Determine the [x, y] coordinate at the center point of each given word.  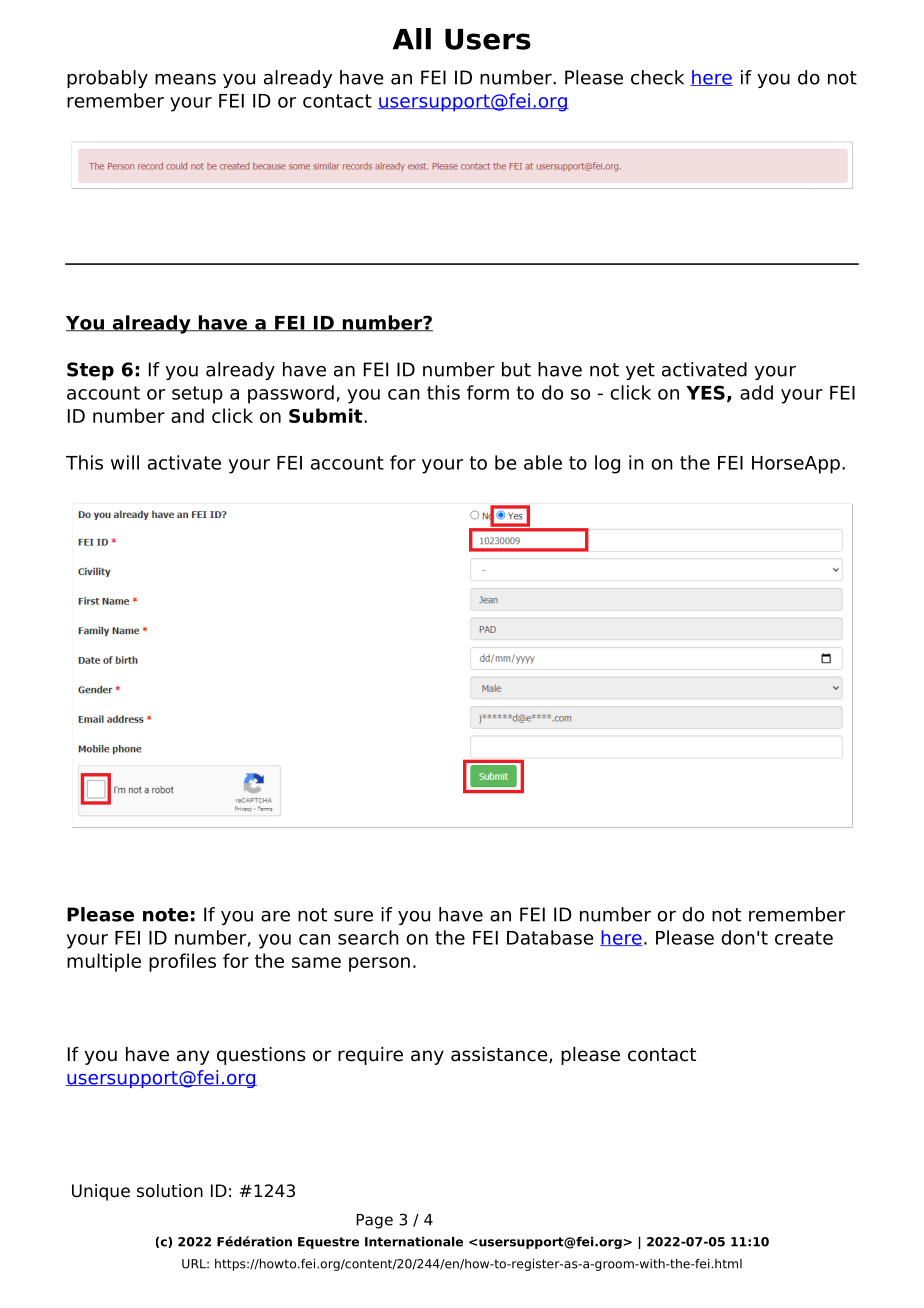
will [125, 462]
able [543, 462]
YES [705, 392]
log [607, 464]
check [657, 77]
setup [197, 395]
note [166, 915]
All [412, 39]
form [488, 392]
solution [170, 1191]
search [368, 937]
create [804, 938]
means [185, 79]
